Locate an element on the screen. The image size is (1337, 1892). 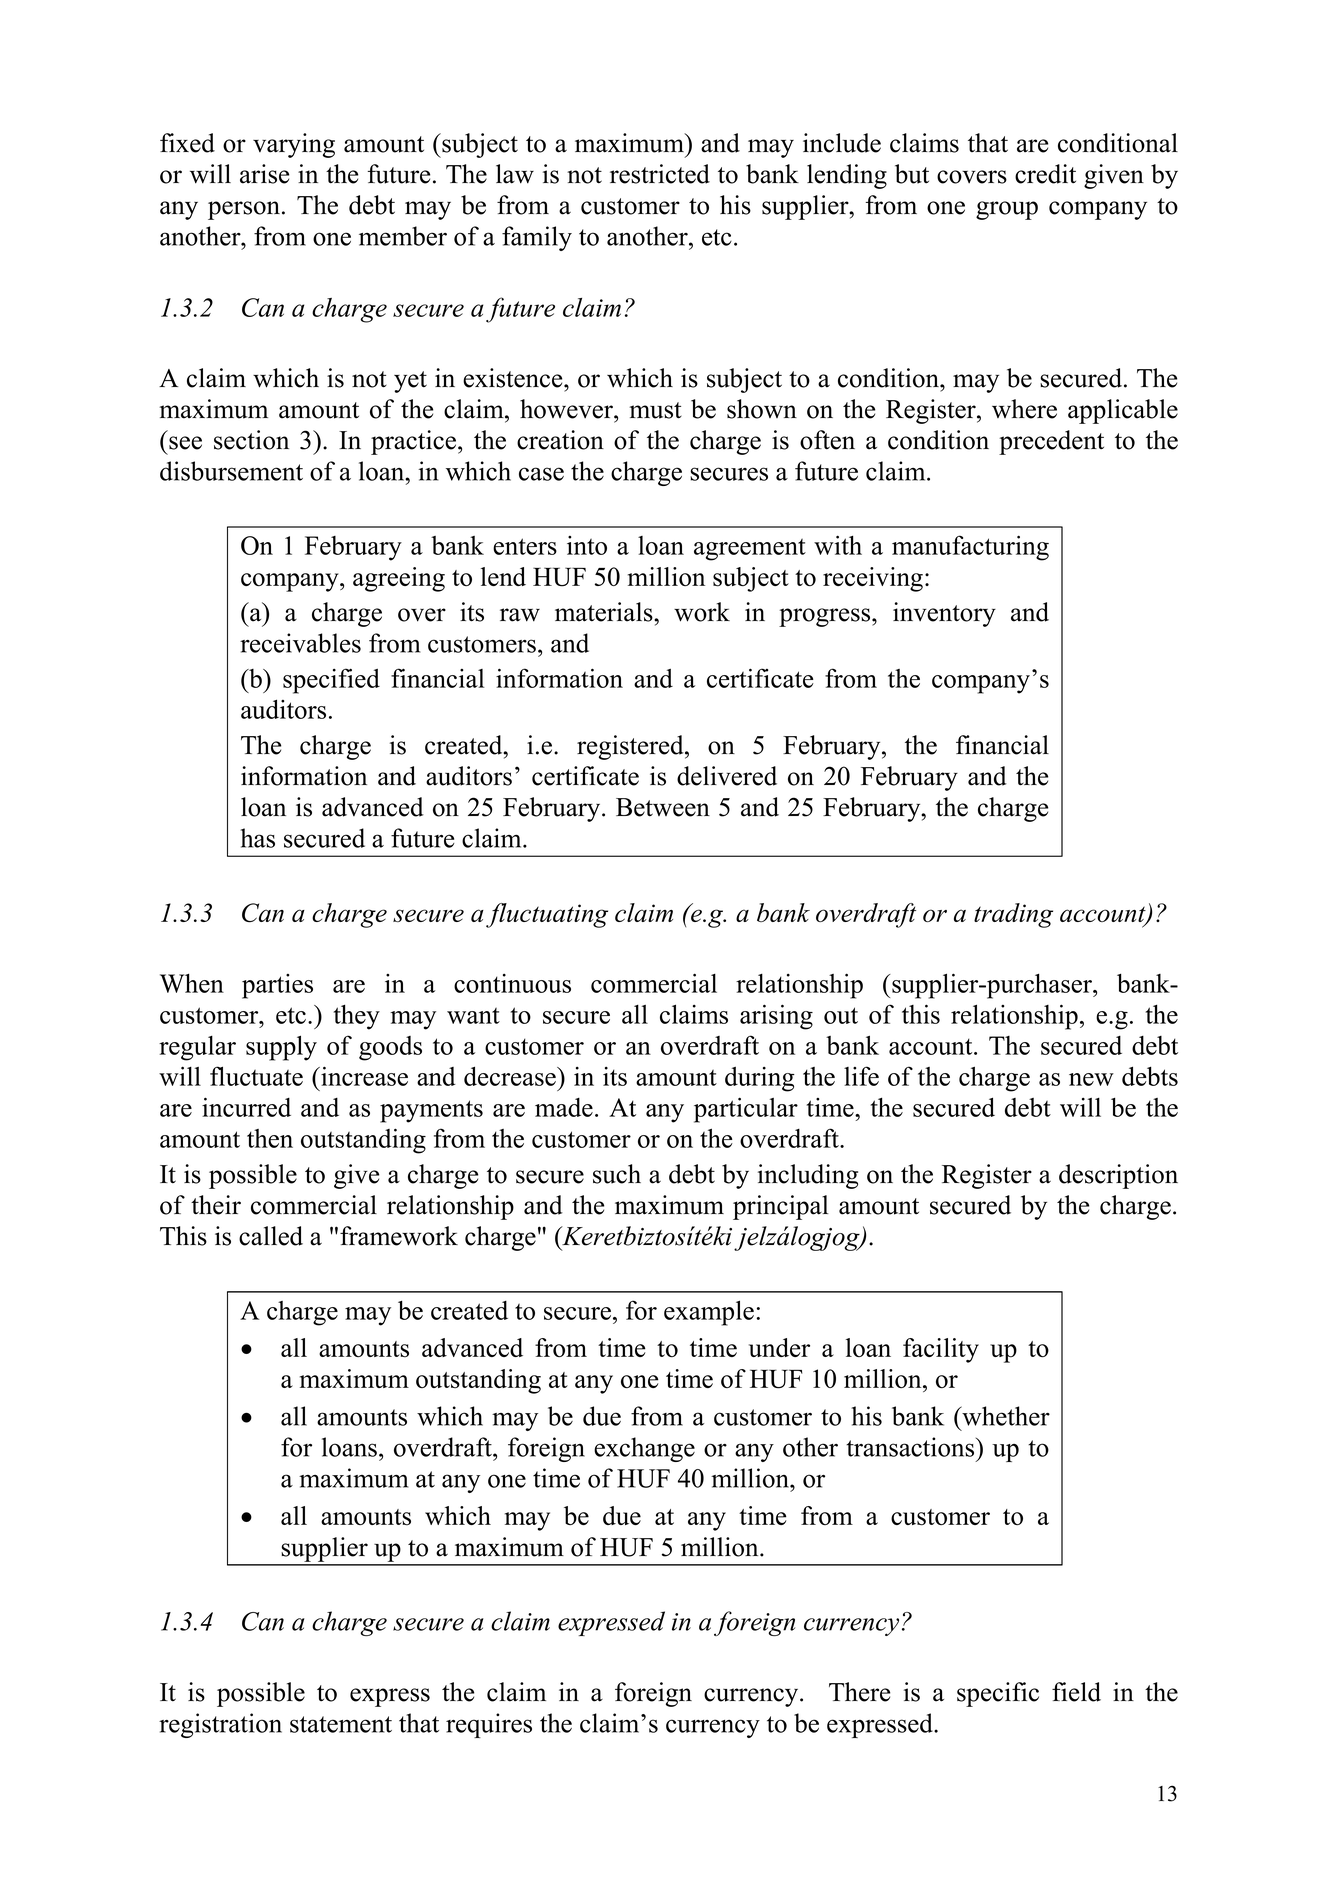
fluctuating is located at coordinates (547, 915).
